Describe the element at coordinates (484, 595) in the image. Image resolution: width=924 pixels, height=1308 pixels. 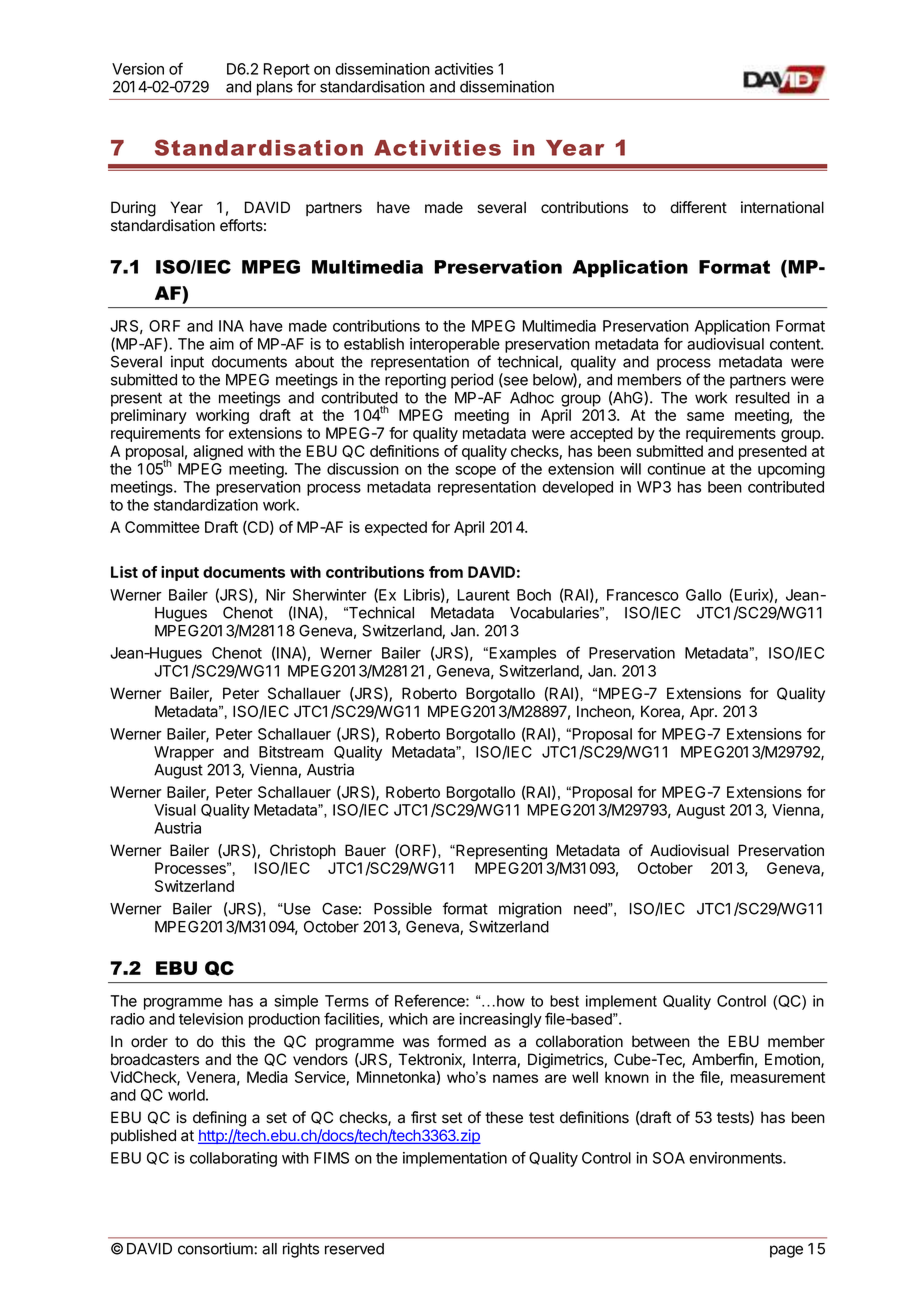
I see `Laurent` at that location.
